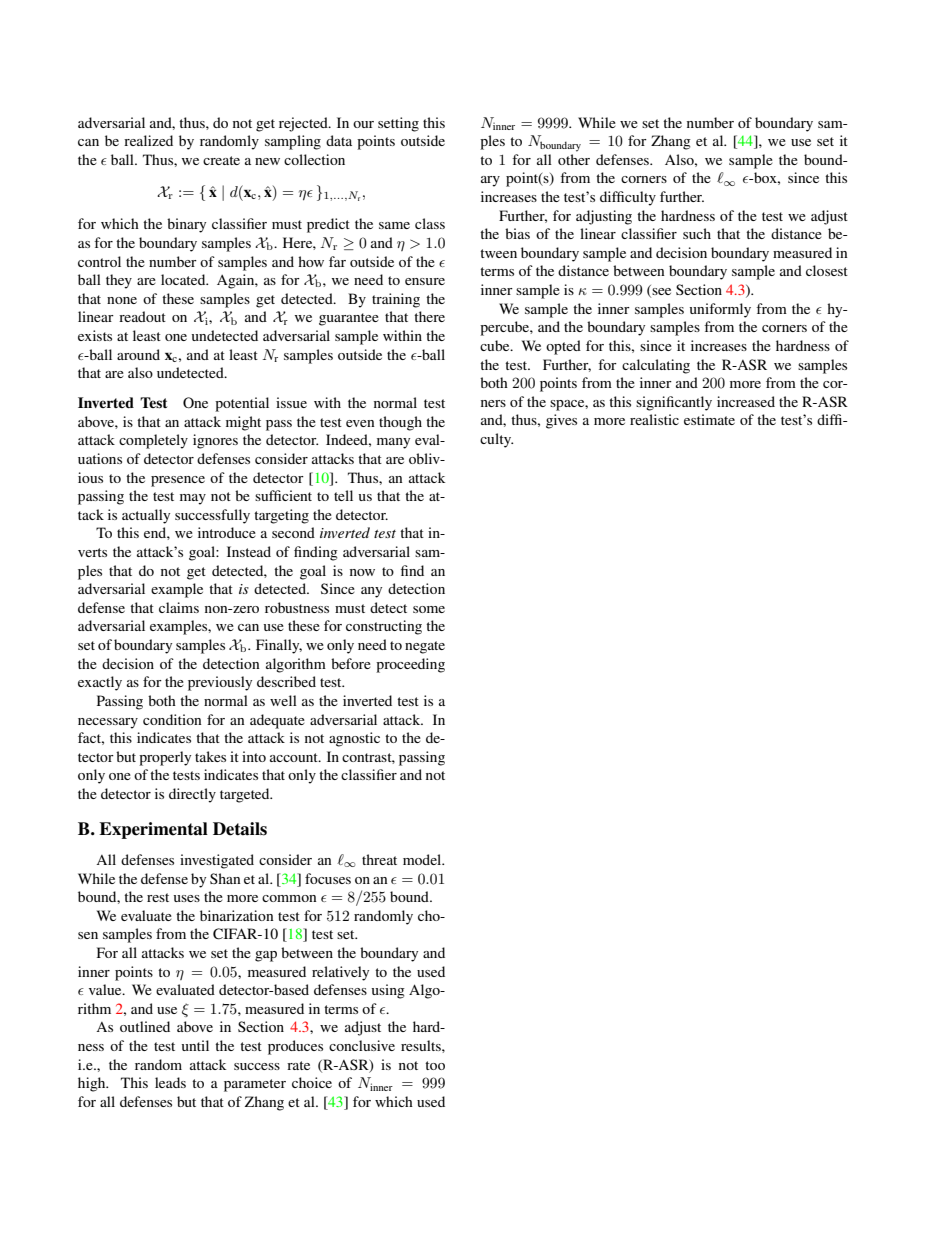 The image size is (952, 1233). Describe the element at coordinates (153, 830) in the image. I see `Experimental` at that location.
